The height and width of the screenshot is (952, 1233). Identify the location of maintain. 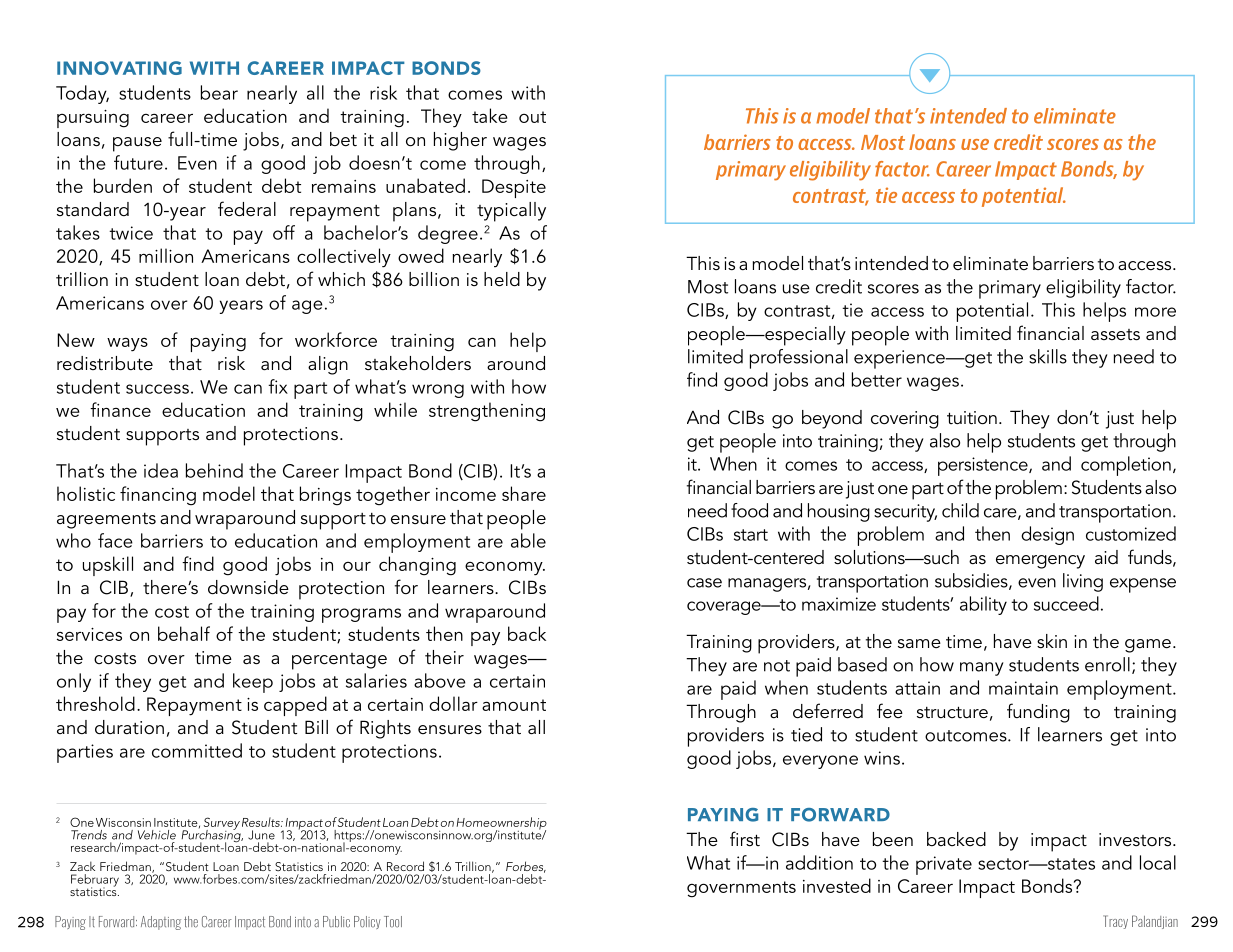
(1023, 688).
